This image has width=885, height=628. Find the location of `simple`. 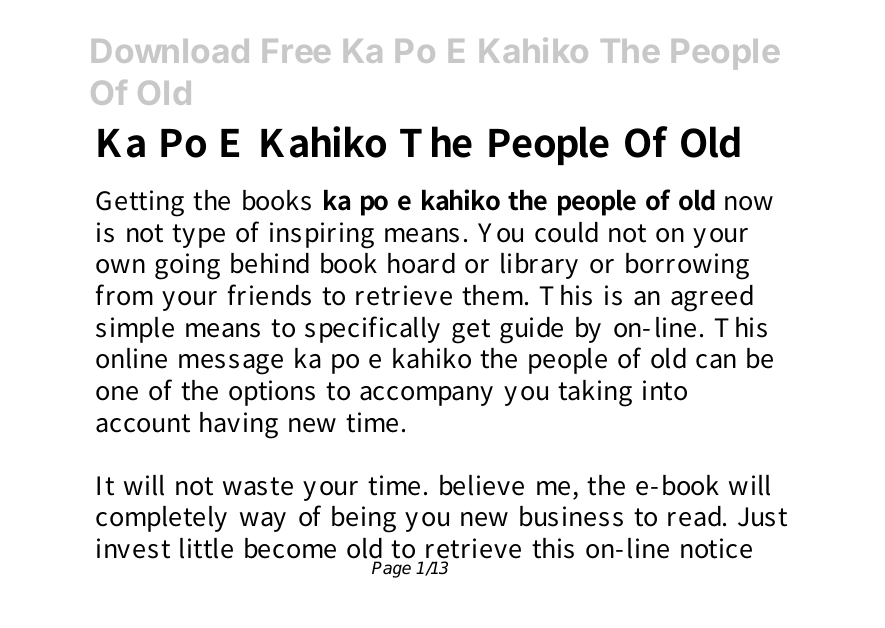

simple is located at coordinates (135, 330).
